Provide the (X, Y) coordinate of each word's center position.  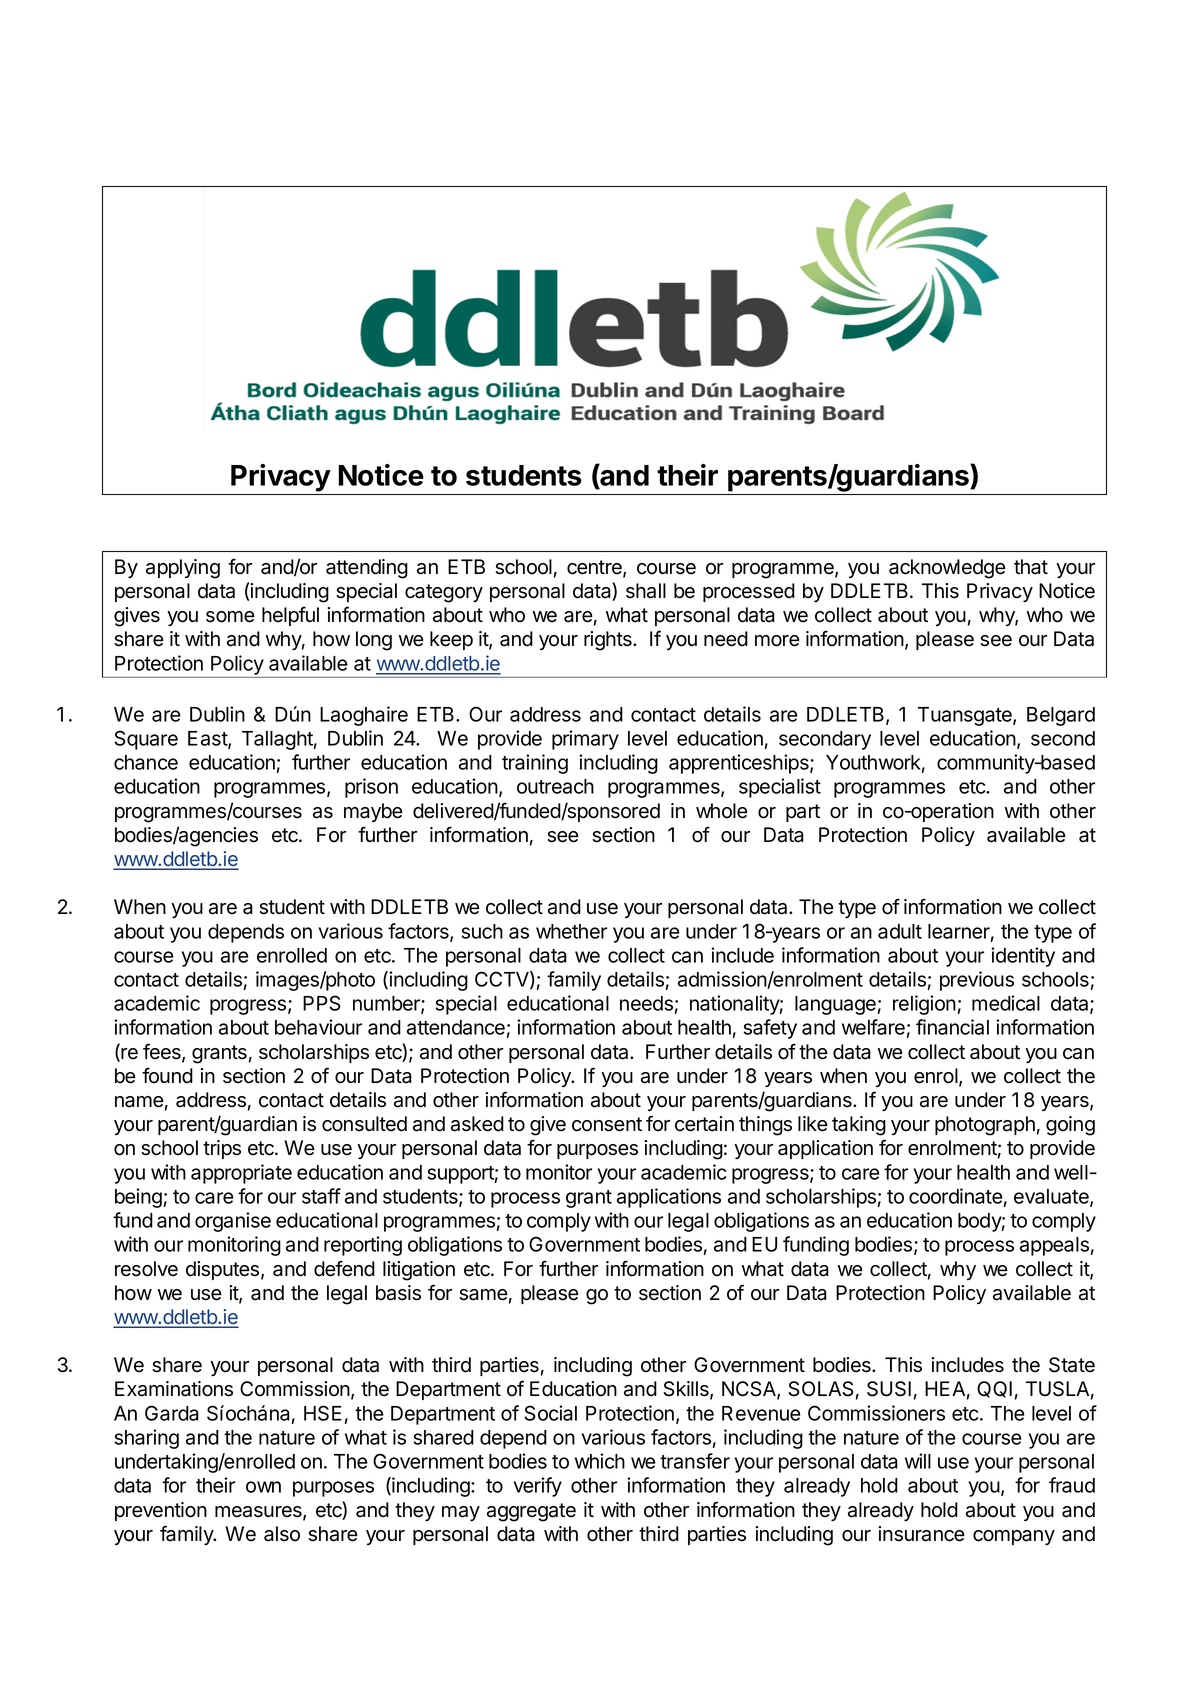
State (1072, 1365)
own (263, 1487)
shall (646, 591)
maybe (373, 812)
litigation (419, 1271)
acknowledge (947, 569)
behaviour (318, 1027)
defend (344, 1268)
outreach (555, 786)
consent (607, 1124)
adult (900, 931)
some (230, 617)
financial (952, 1027)
